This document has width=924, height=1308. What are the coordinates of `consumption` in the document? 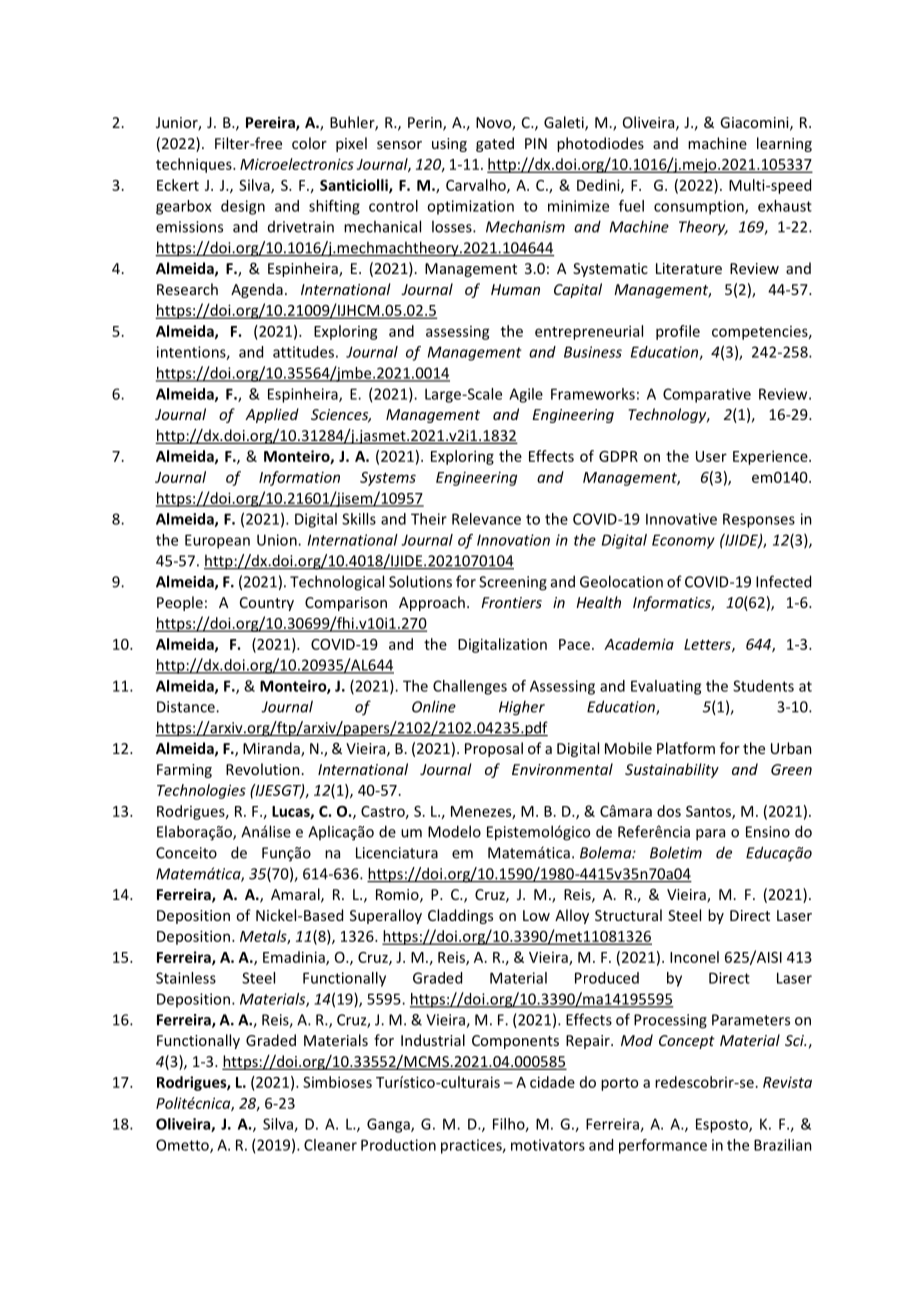 It's located at (700, 207).
